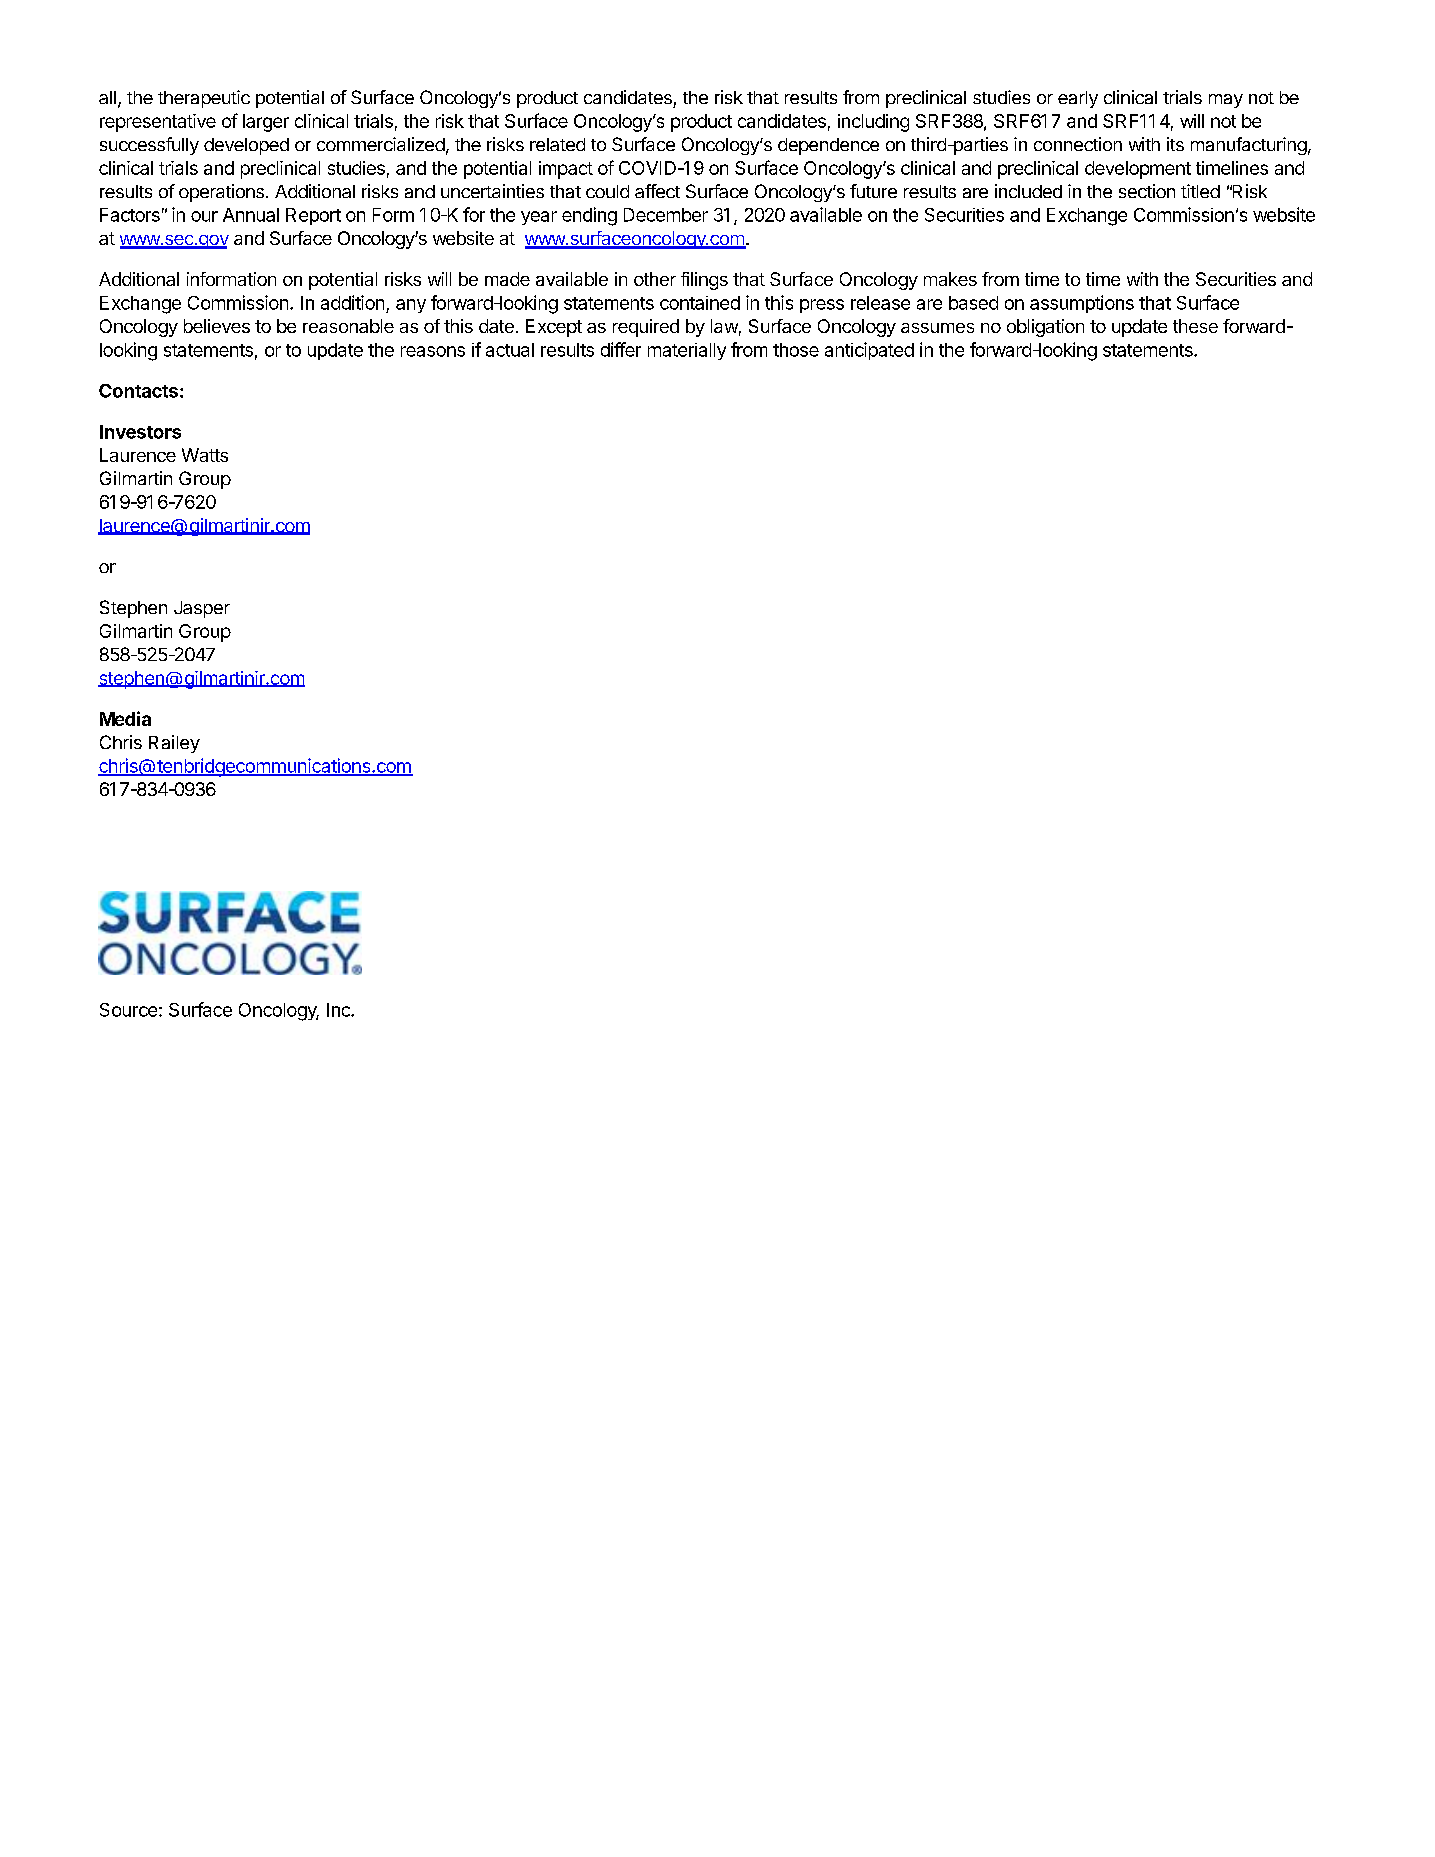 The width and height of the document is (1435, 1857). What do you see at coordinates (687, 351) in the document?
I see `materially` at bounding box center [687, 351].
